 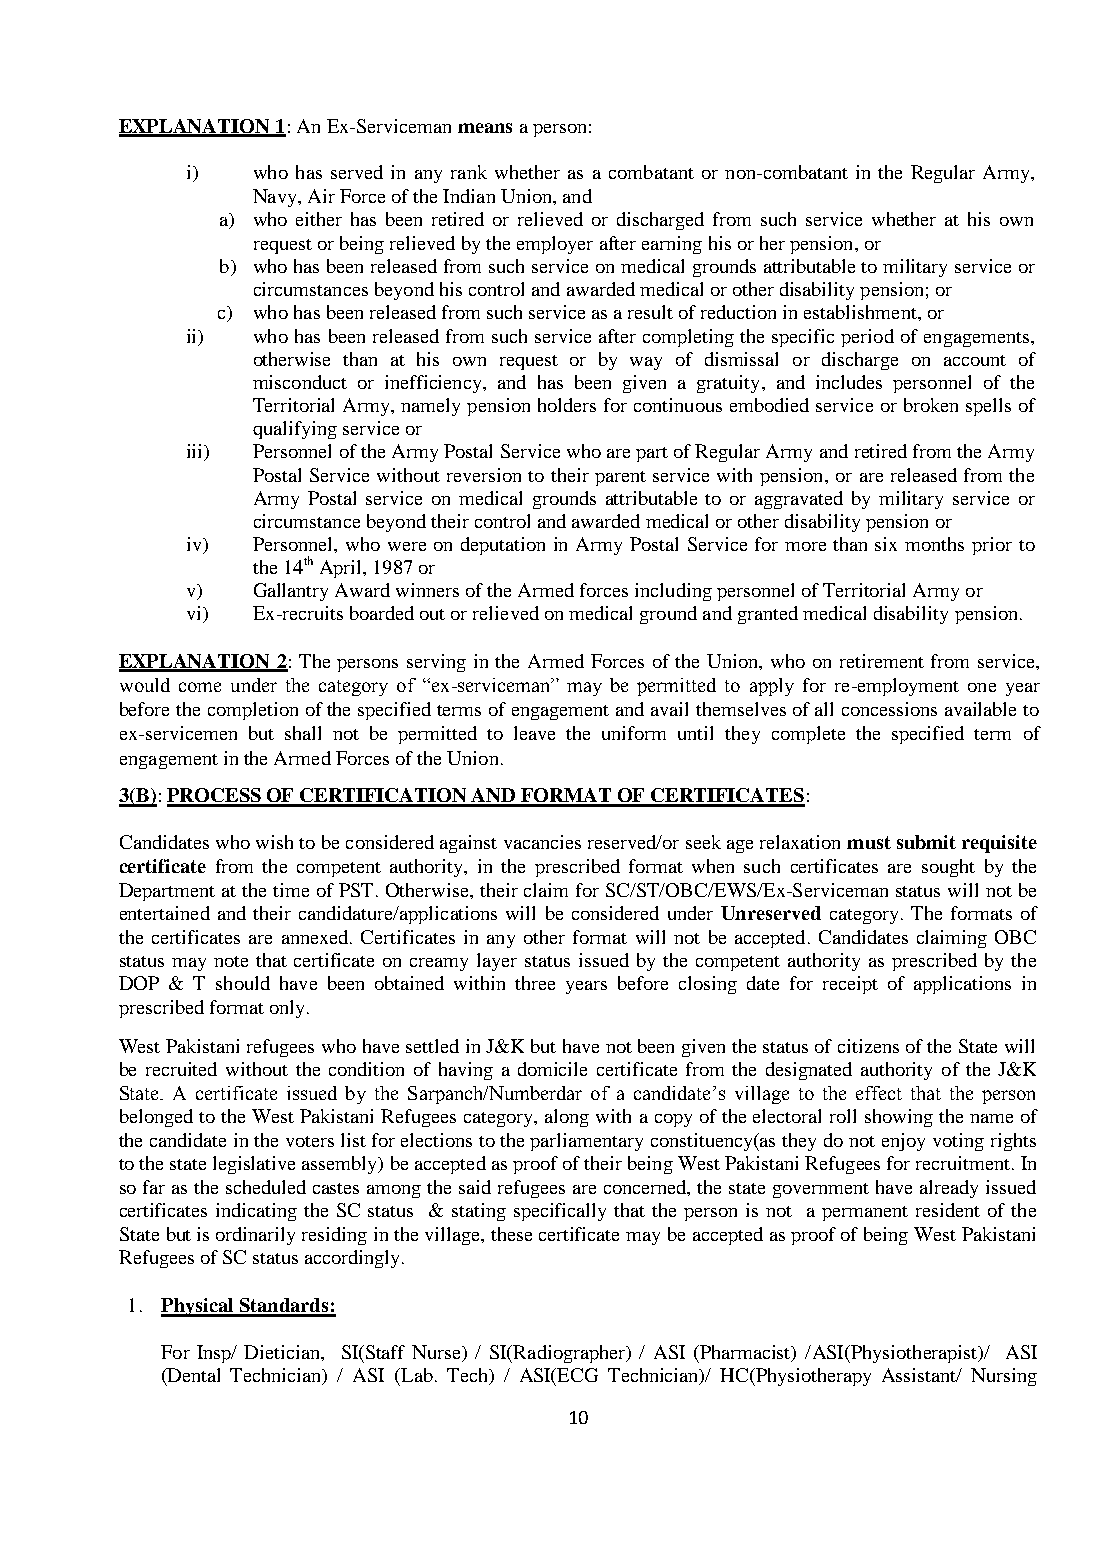 I want to click on means, so click(x=485, y=128).
